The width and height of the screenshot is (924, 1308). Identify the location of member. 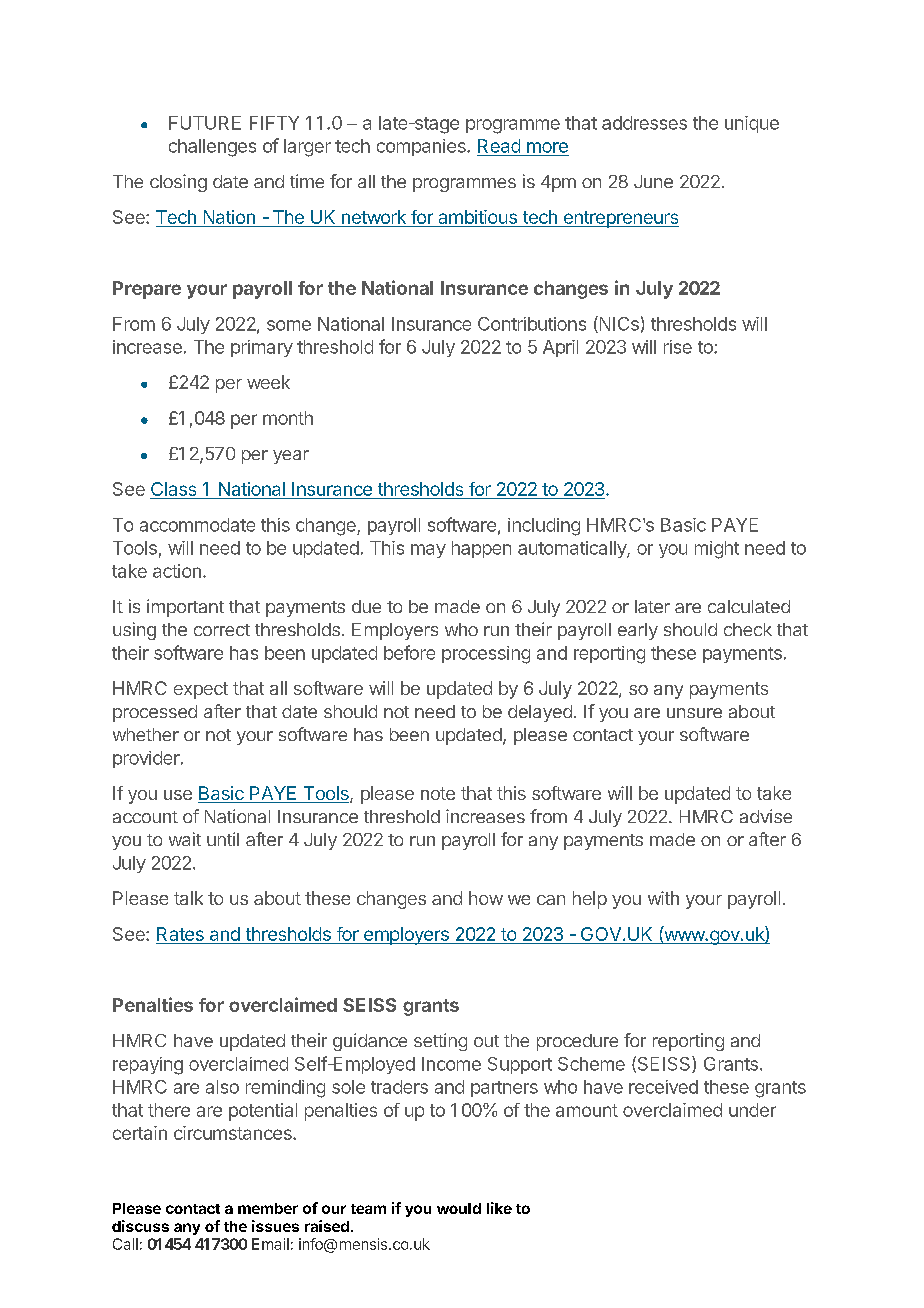
(268, 1208).
